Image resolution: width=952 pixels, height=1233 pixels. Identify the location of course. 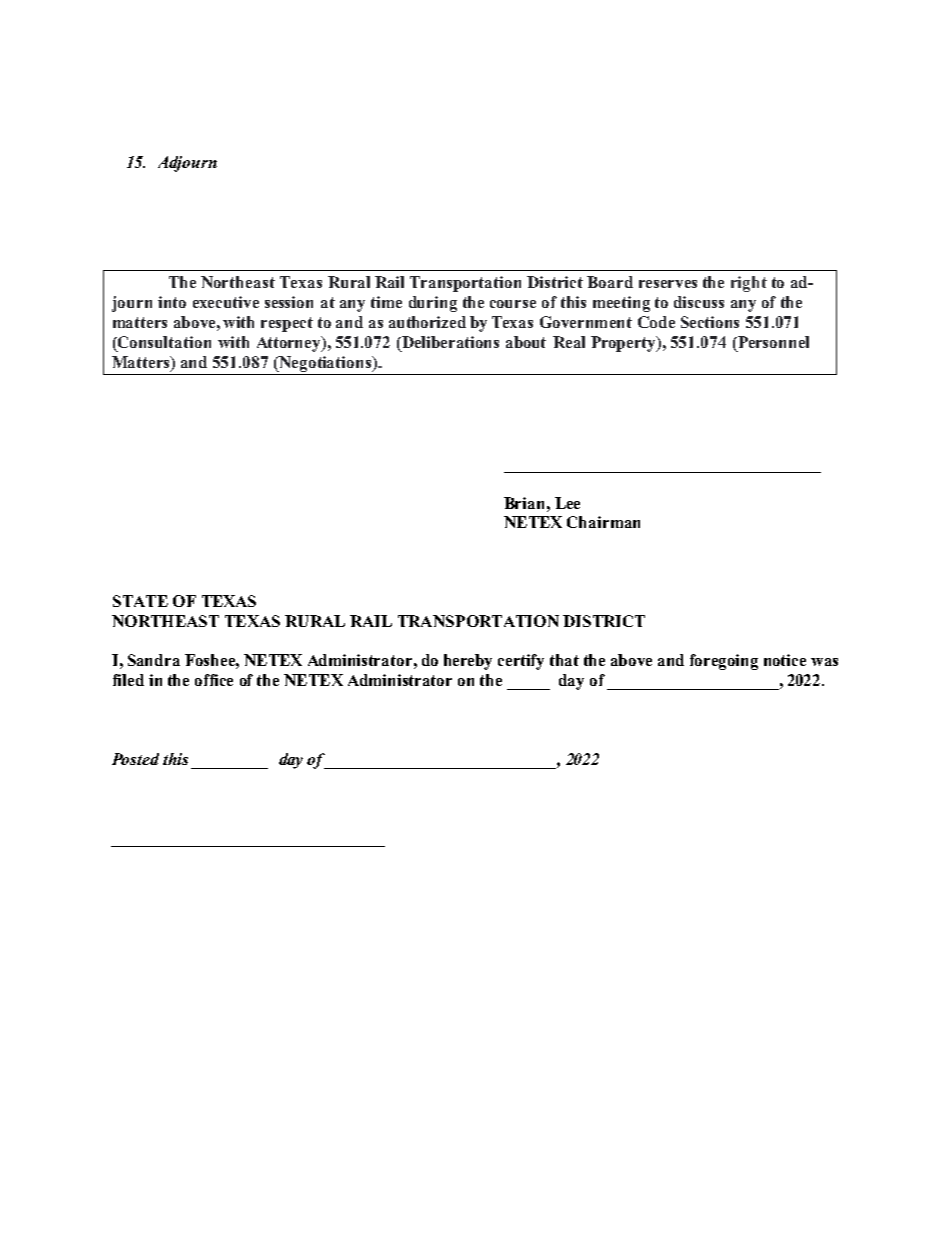
(513, 304).
